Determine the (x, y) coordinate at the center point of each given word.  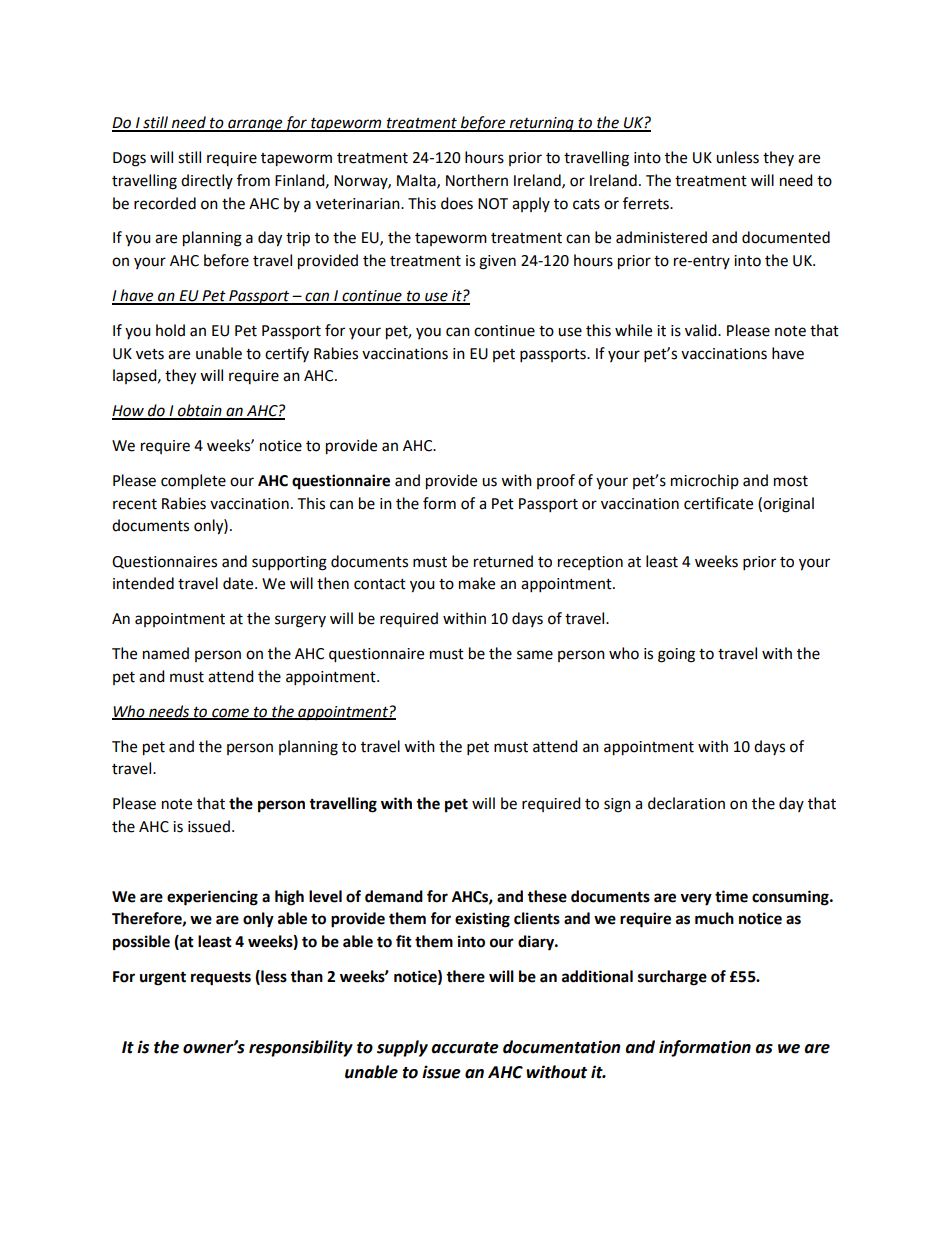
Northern (477, 180)
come (230, 713)
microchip (705, 481)
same (535, 655)
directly (207, 181)
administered (661, 237)
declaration (686, 803)
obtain (200, 411)
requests (221, 978)
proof (556, 481)
